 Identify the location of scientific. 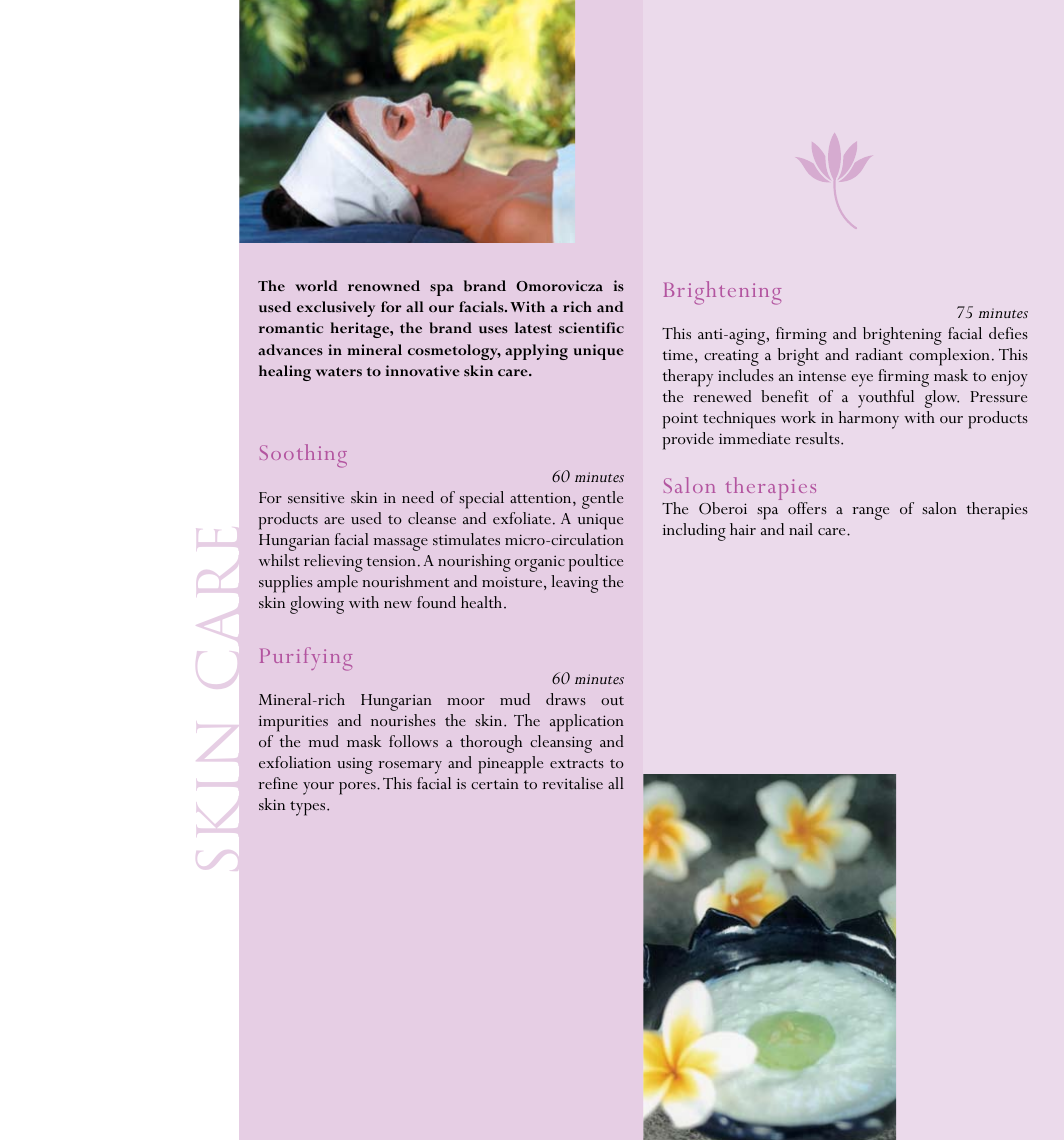
(591, 327).
